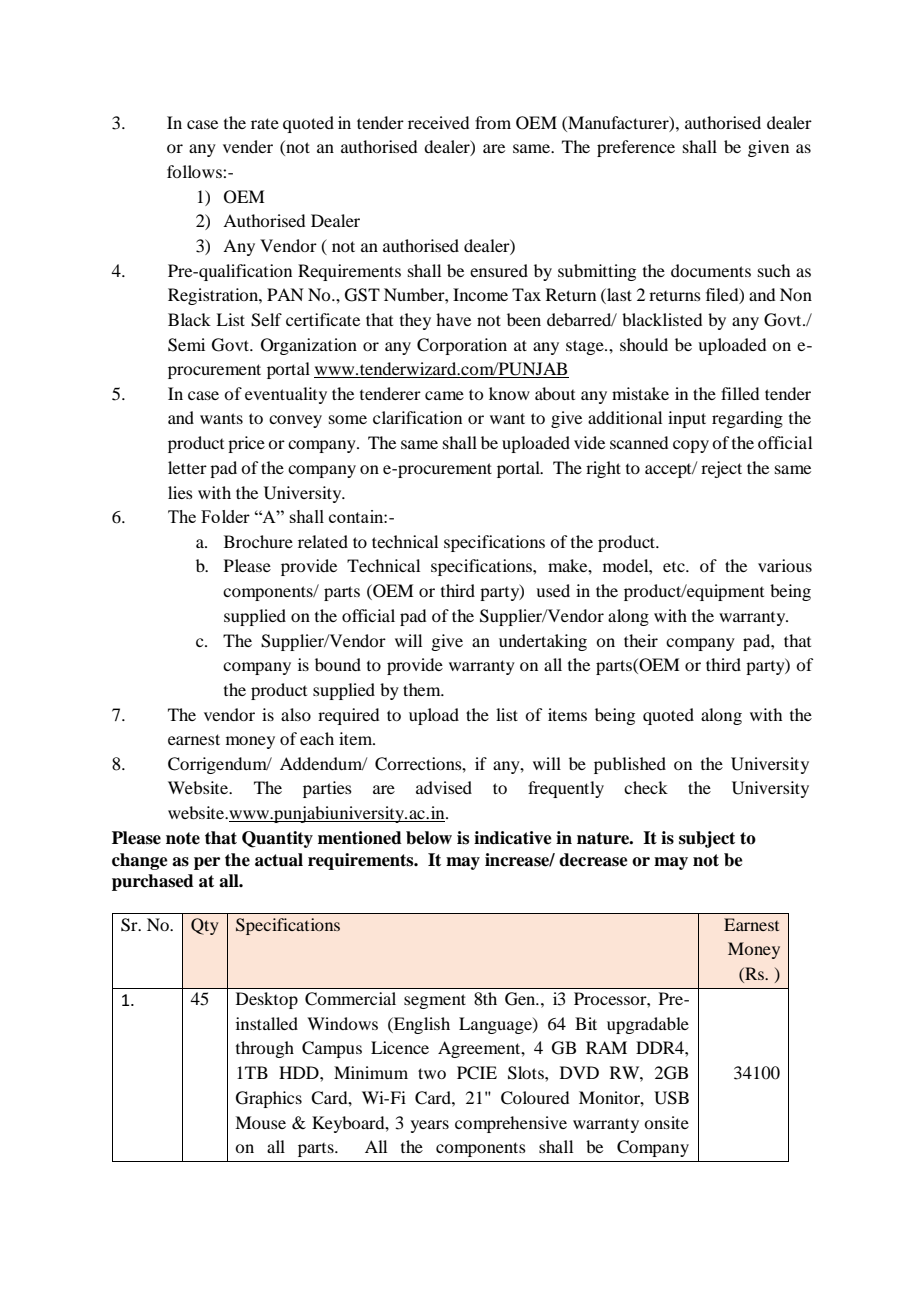 This image has height=1308, width=924. What do you see at coordinates (641, 640) in the image?
I see `their` at bounding box center [641, 640].
